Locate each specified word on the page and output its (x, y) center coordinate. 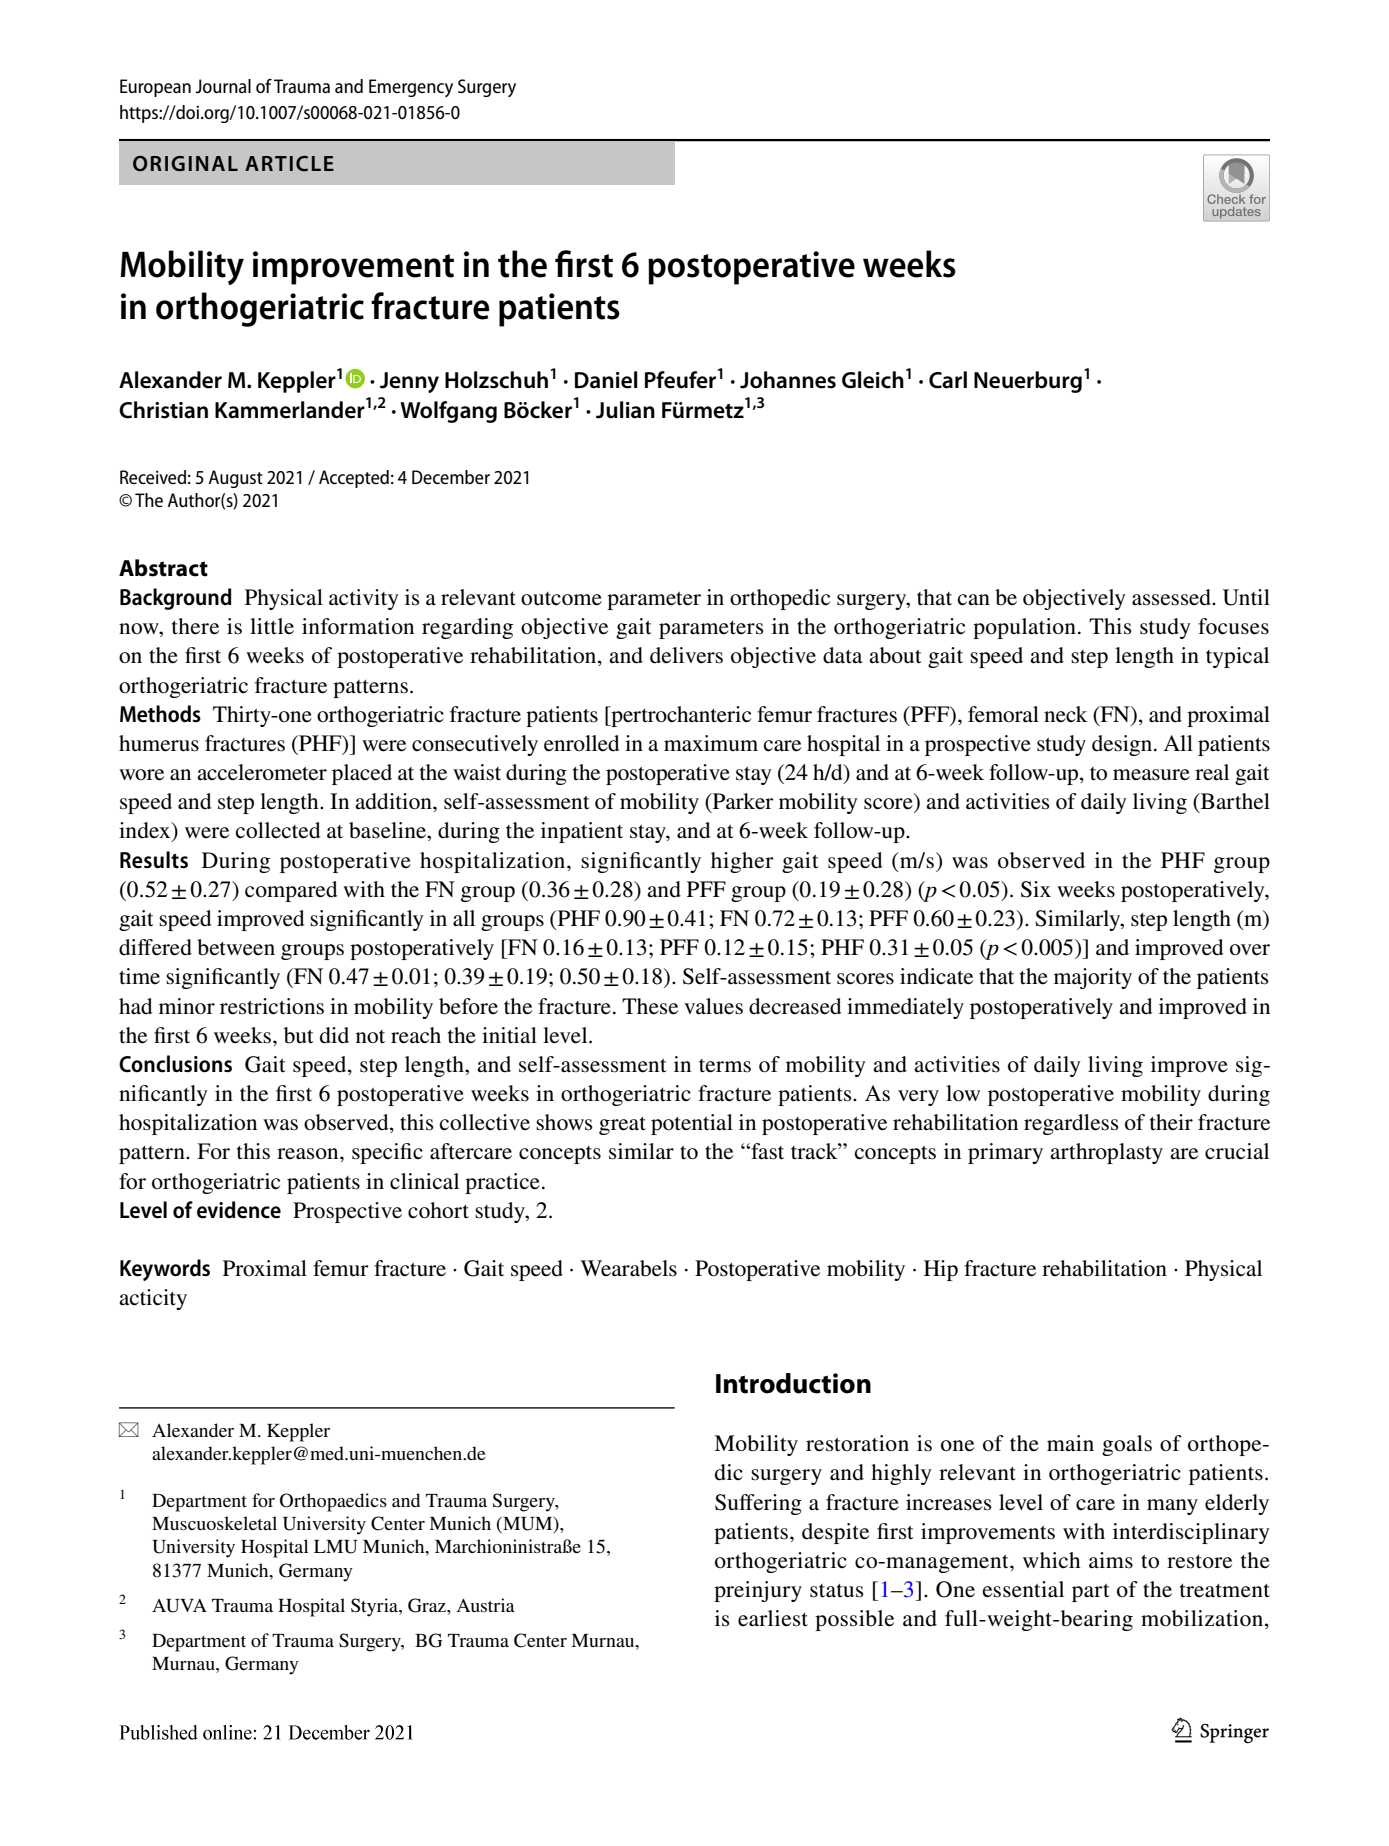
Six (1036, 889)
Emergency (411, 88)
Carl (948, 380)
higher (742, 862)
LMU (336, 1547)
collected (278, 830)
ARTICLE (289, 164)
